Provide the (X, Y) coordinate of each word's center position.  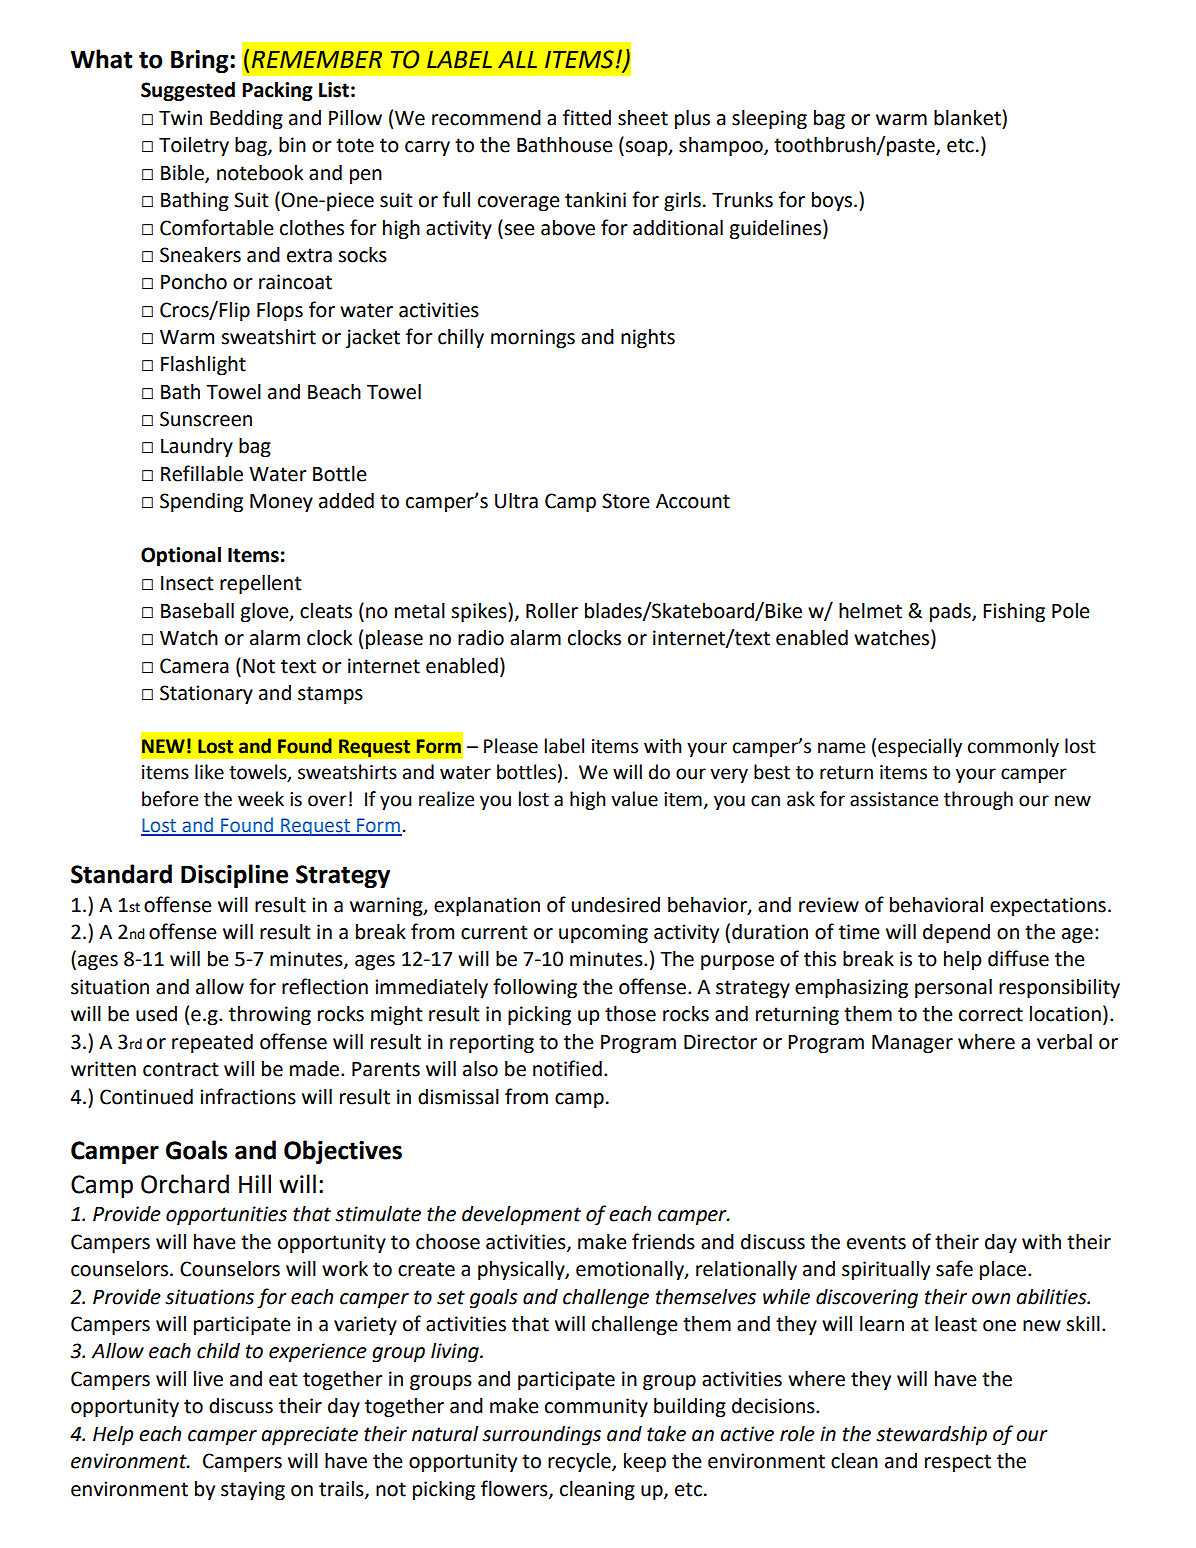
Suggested (188, 92)
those (630, 1014)
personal (953, 989)
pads (951, 612)
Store (626, 501)
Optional (181, 557)
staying (253, 1491)
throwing (270, 1016)
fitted (587, 117)
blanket (967, 118)
